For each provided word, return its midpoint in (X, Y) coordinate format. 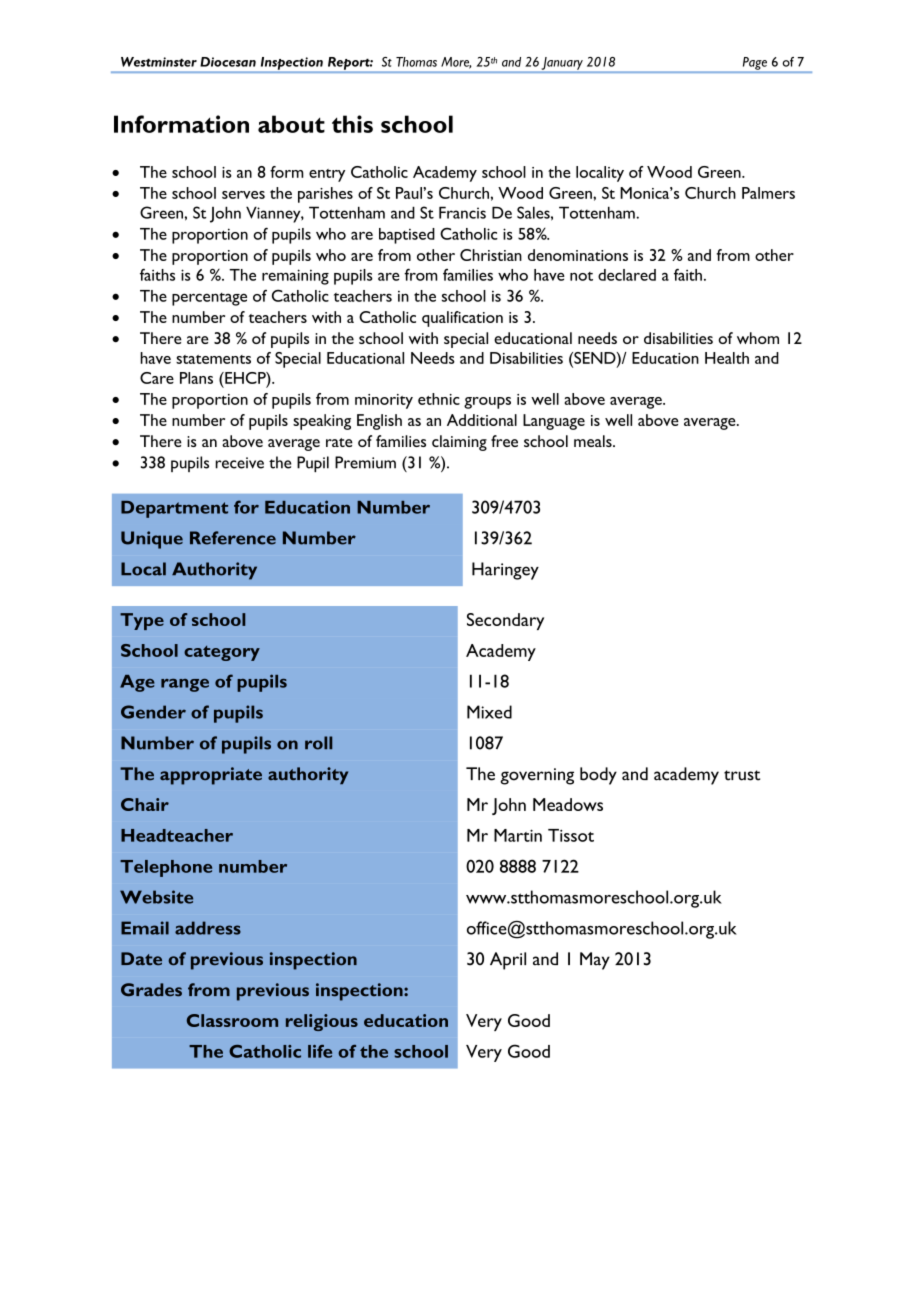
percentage (209, 299)
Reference (233, 538)
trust (742, 775)
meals (594, 441)
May (595, 961)
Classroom (232, 1020)
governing (537, 776)
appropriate (211, 776)
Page (755, 63)
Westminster (159, 62)
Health (727, 358)
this (352, 124)
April (508, 961)
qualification (462, 319)
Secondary (505, 621)
